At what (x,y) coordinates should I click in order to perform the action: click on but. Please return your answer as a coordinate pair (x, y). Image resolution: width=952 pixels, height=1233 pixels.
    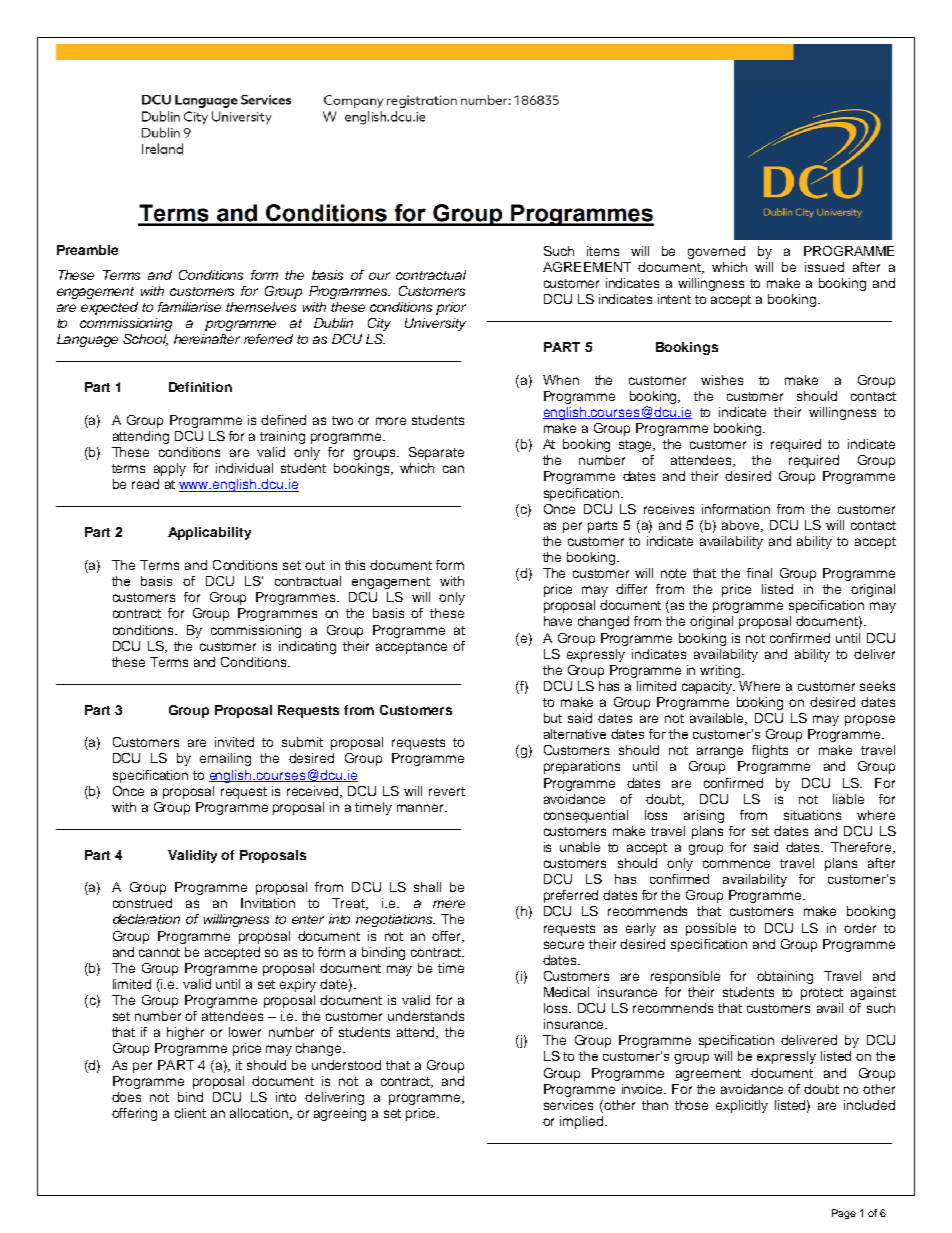
    Looking at the image, I should click on (553, 718).
